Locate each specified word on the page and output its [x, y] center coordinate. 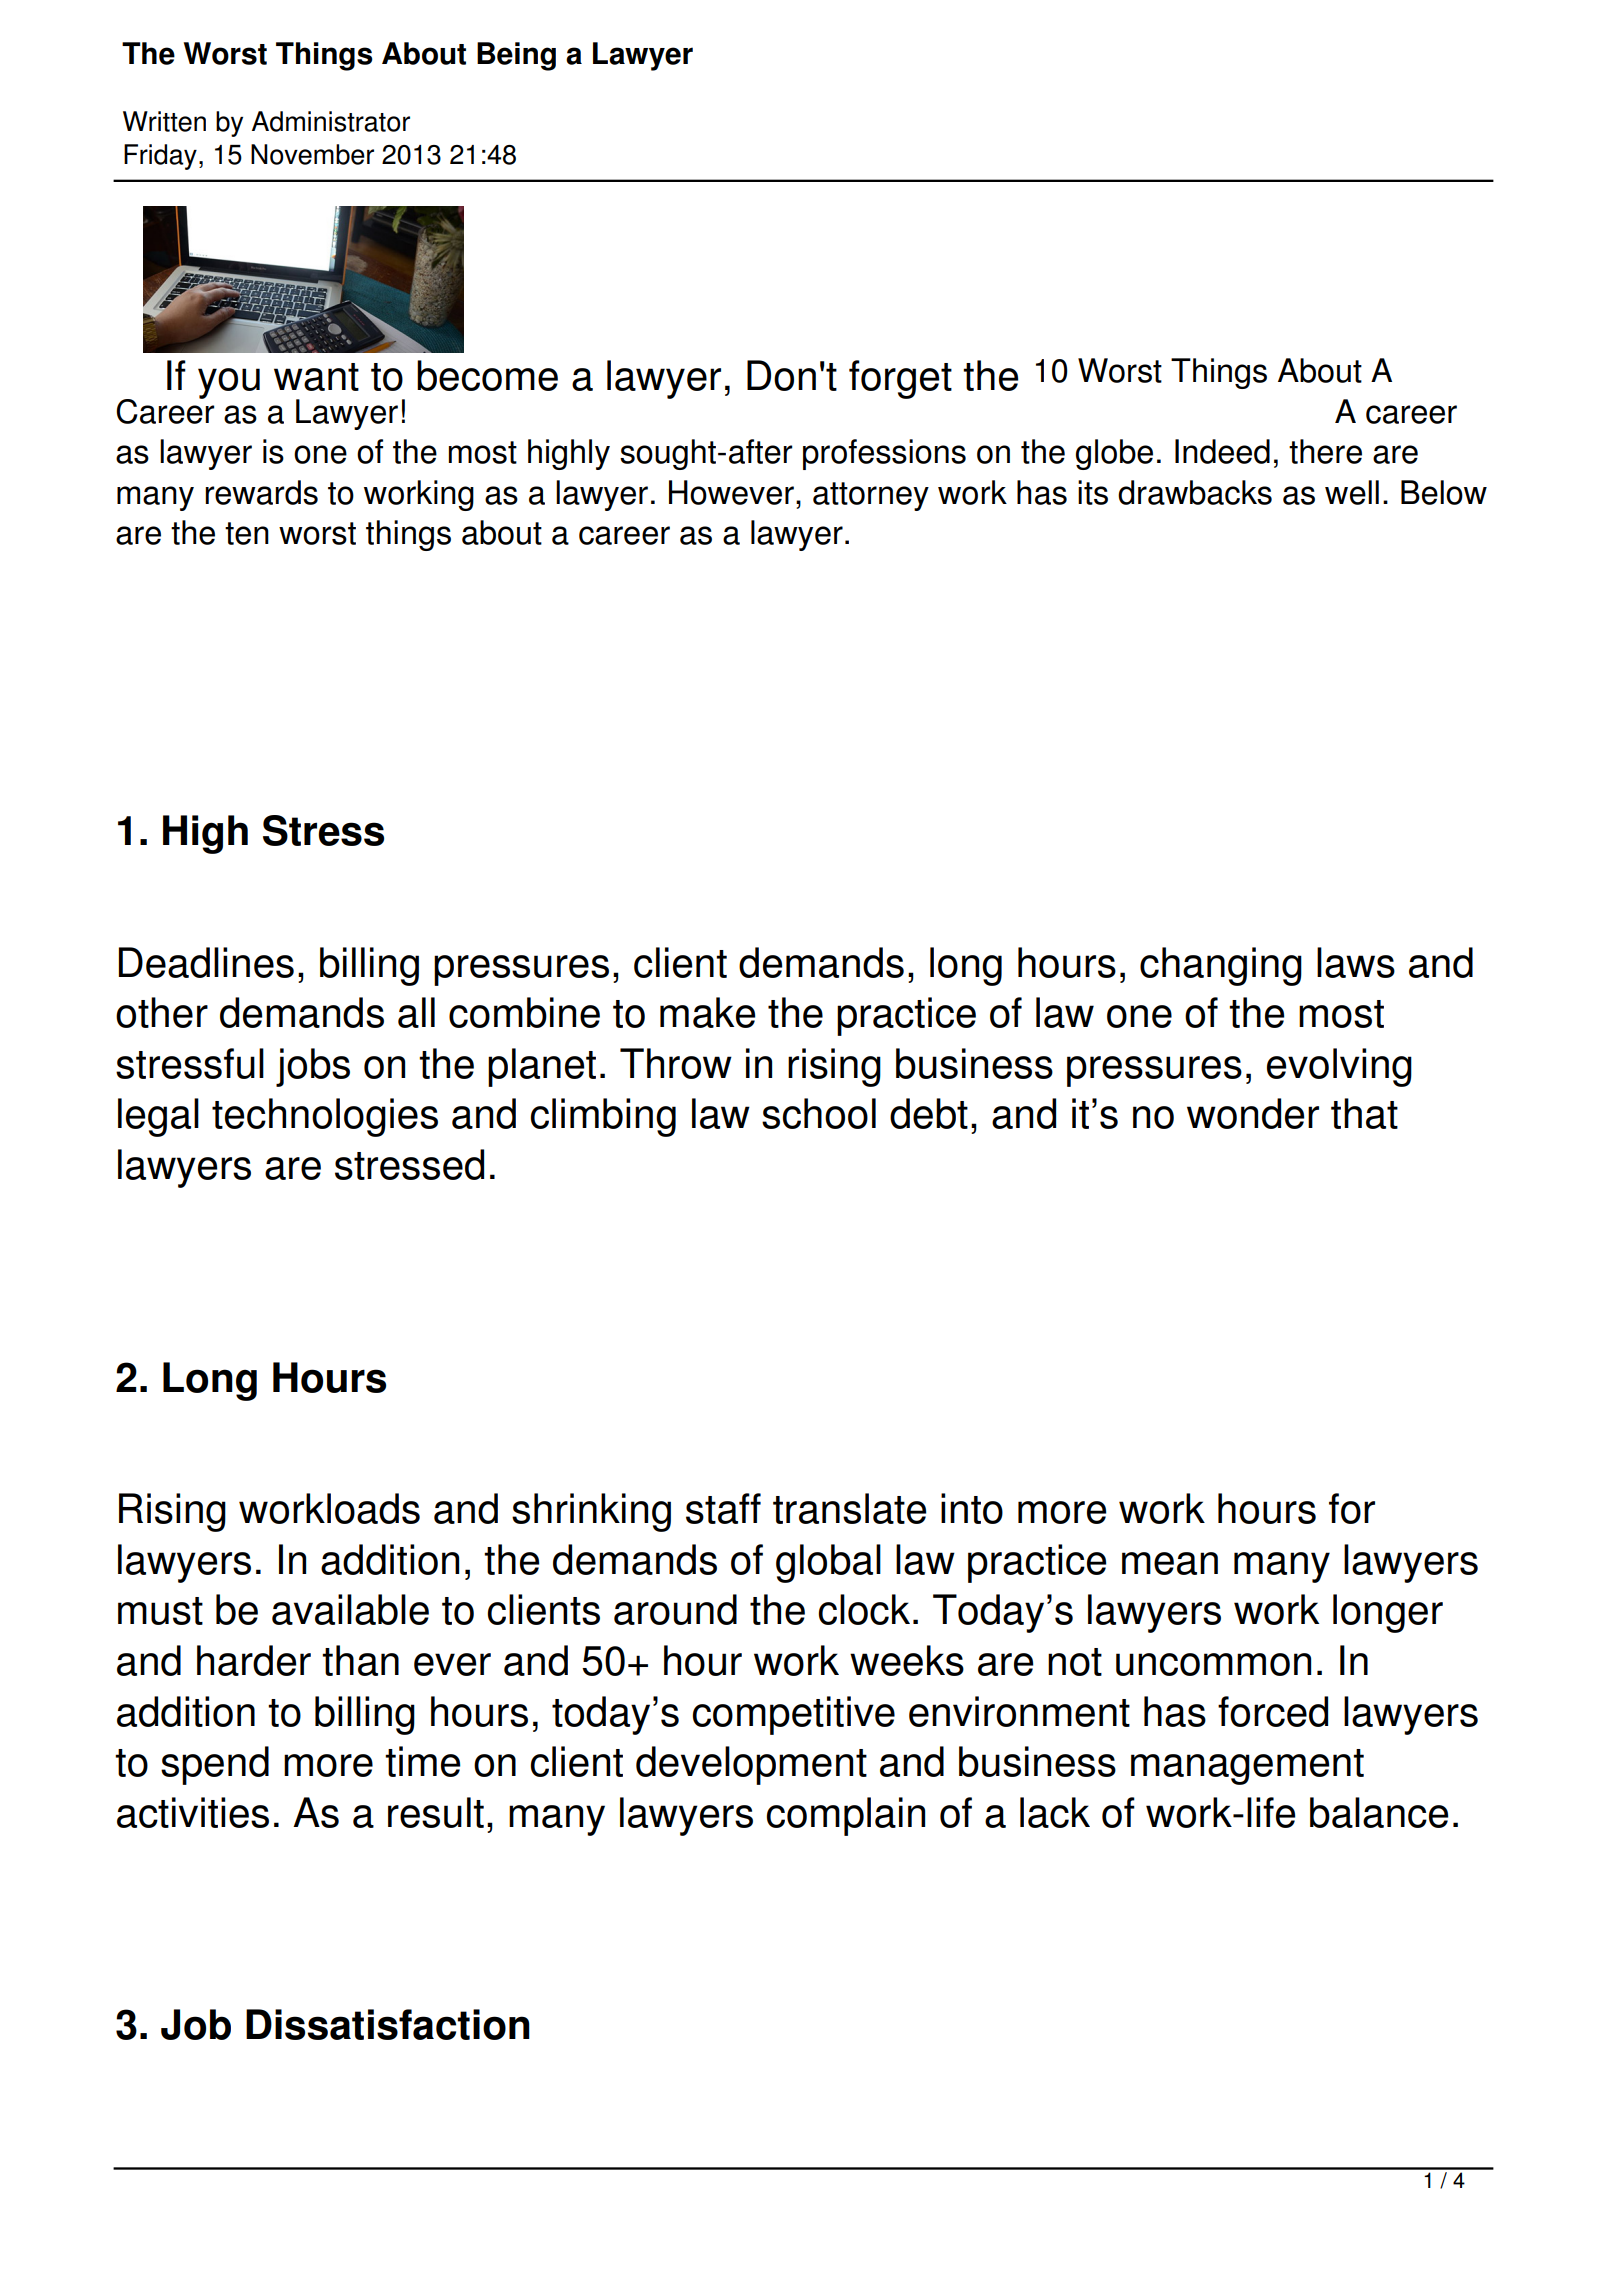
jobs [313, 1067]
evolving [1339, 1067]
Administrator [331, 121]
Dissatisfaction [388, 2024]
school [819, 1113]
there [1325, 451]
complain [846, 1816]
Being [516, 56]
